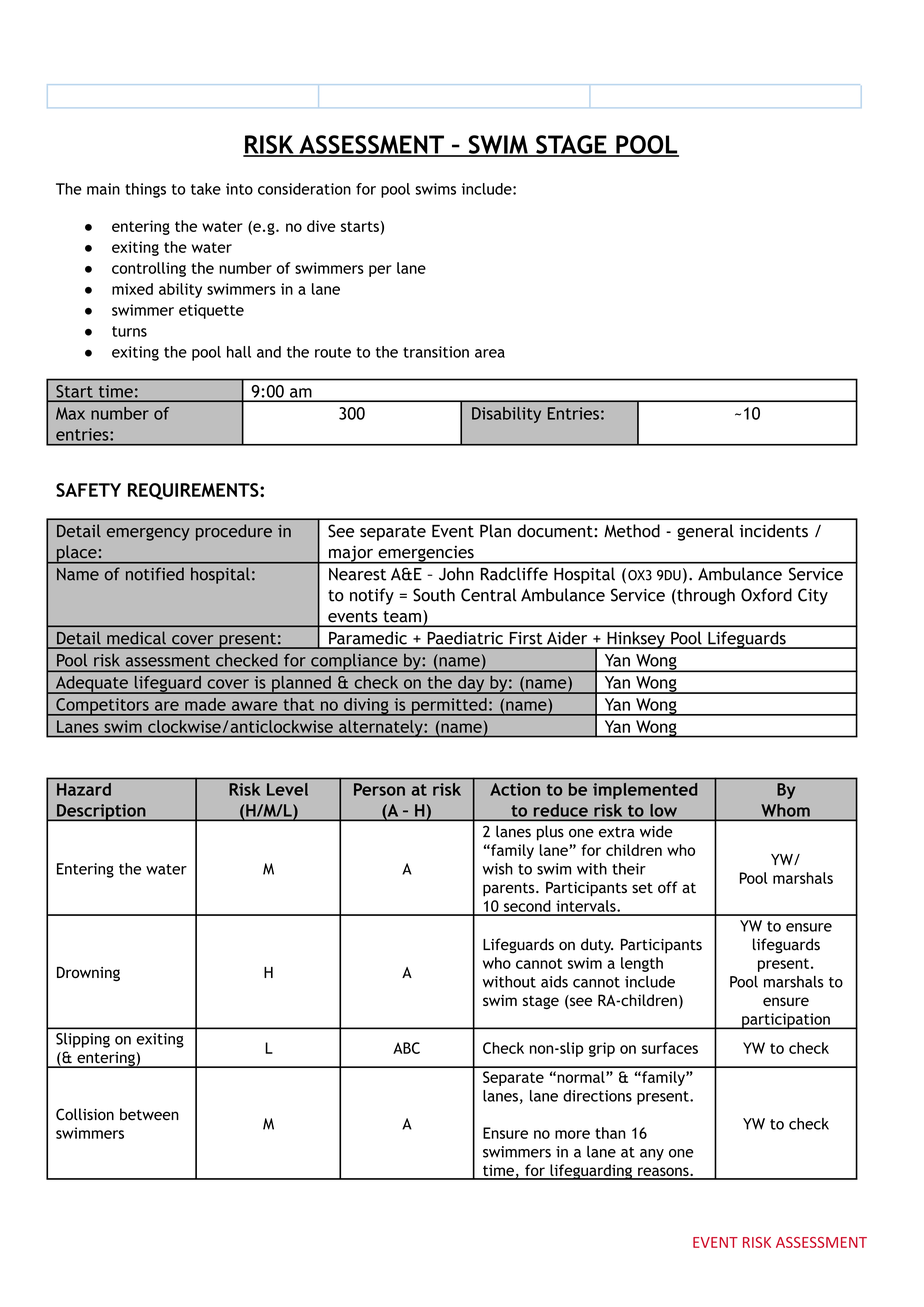 Image resolution: width=924 pixels, height=1307 pixels. What do you see at coordinates (145, 190) in the screenshot?
I see `things` at bounding box center [145, 190].
